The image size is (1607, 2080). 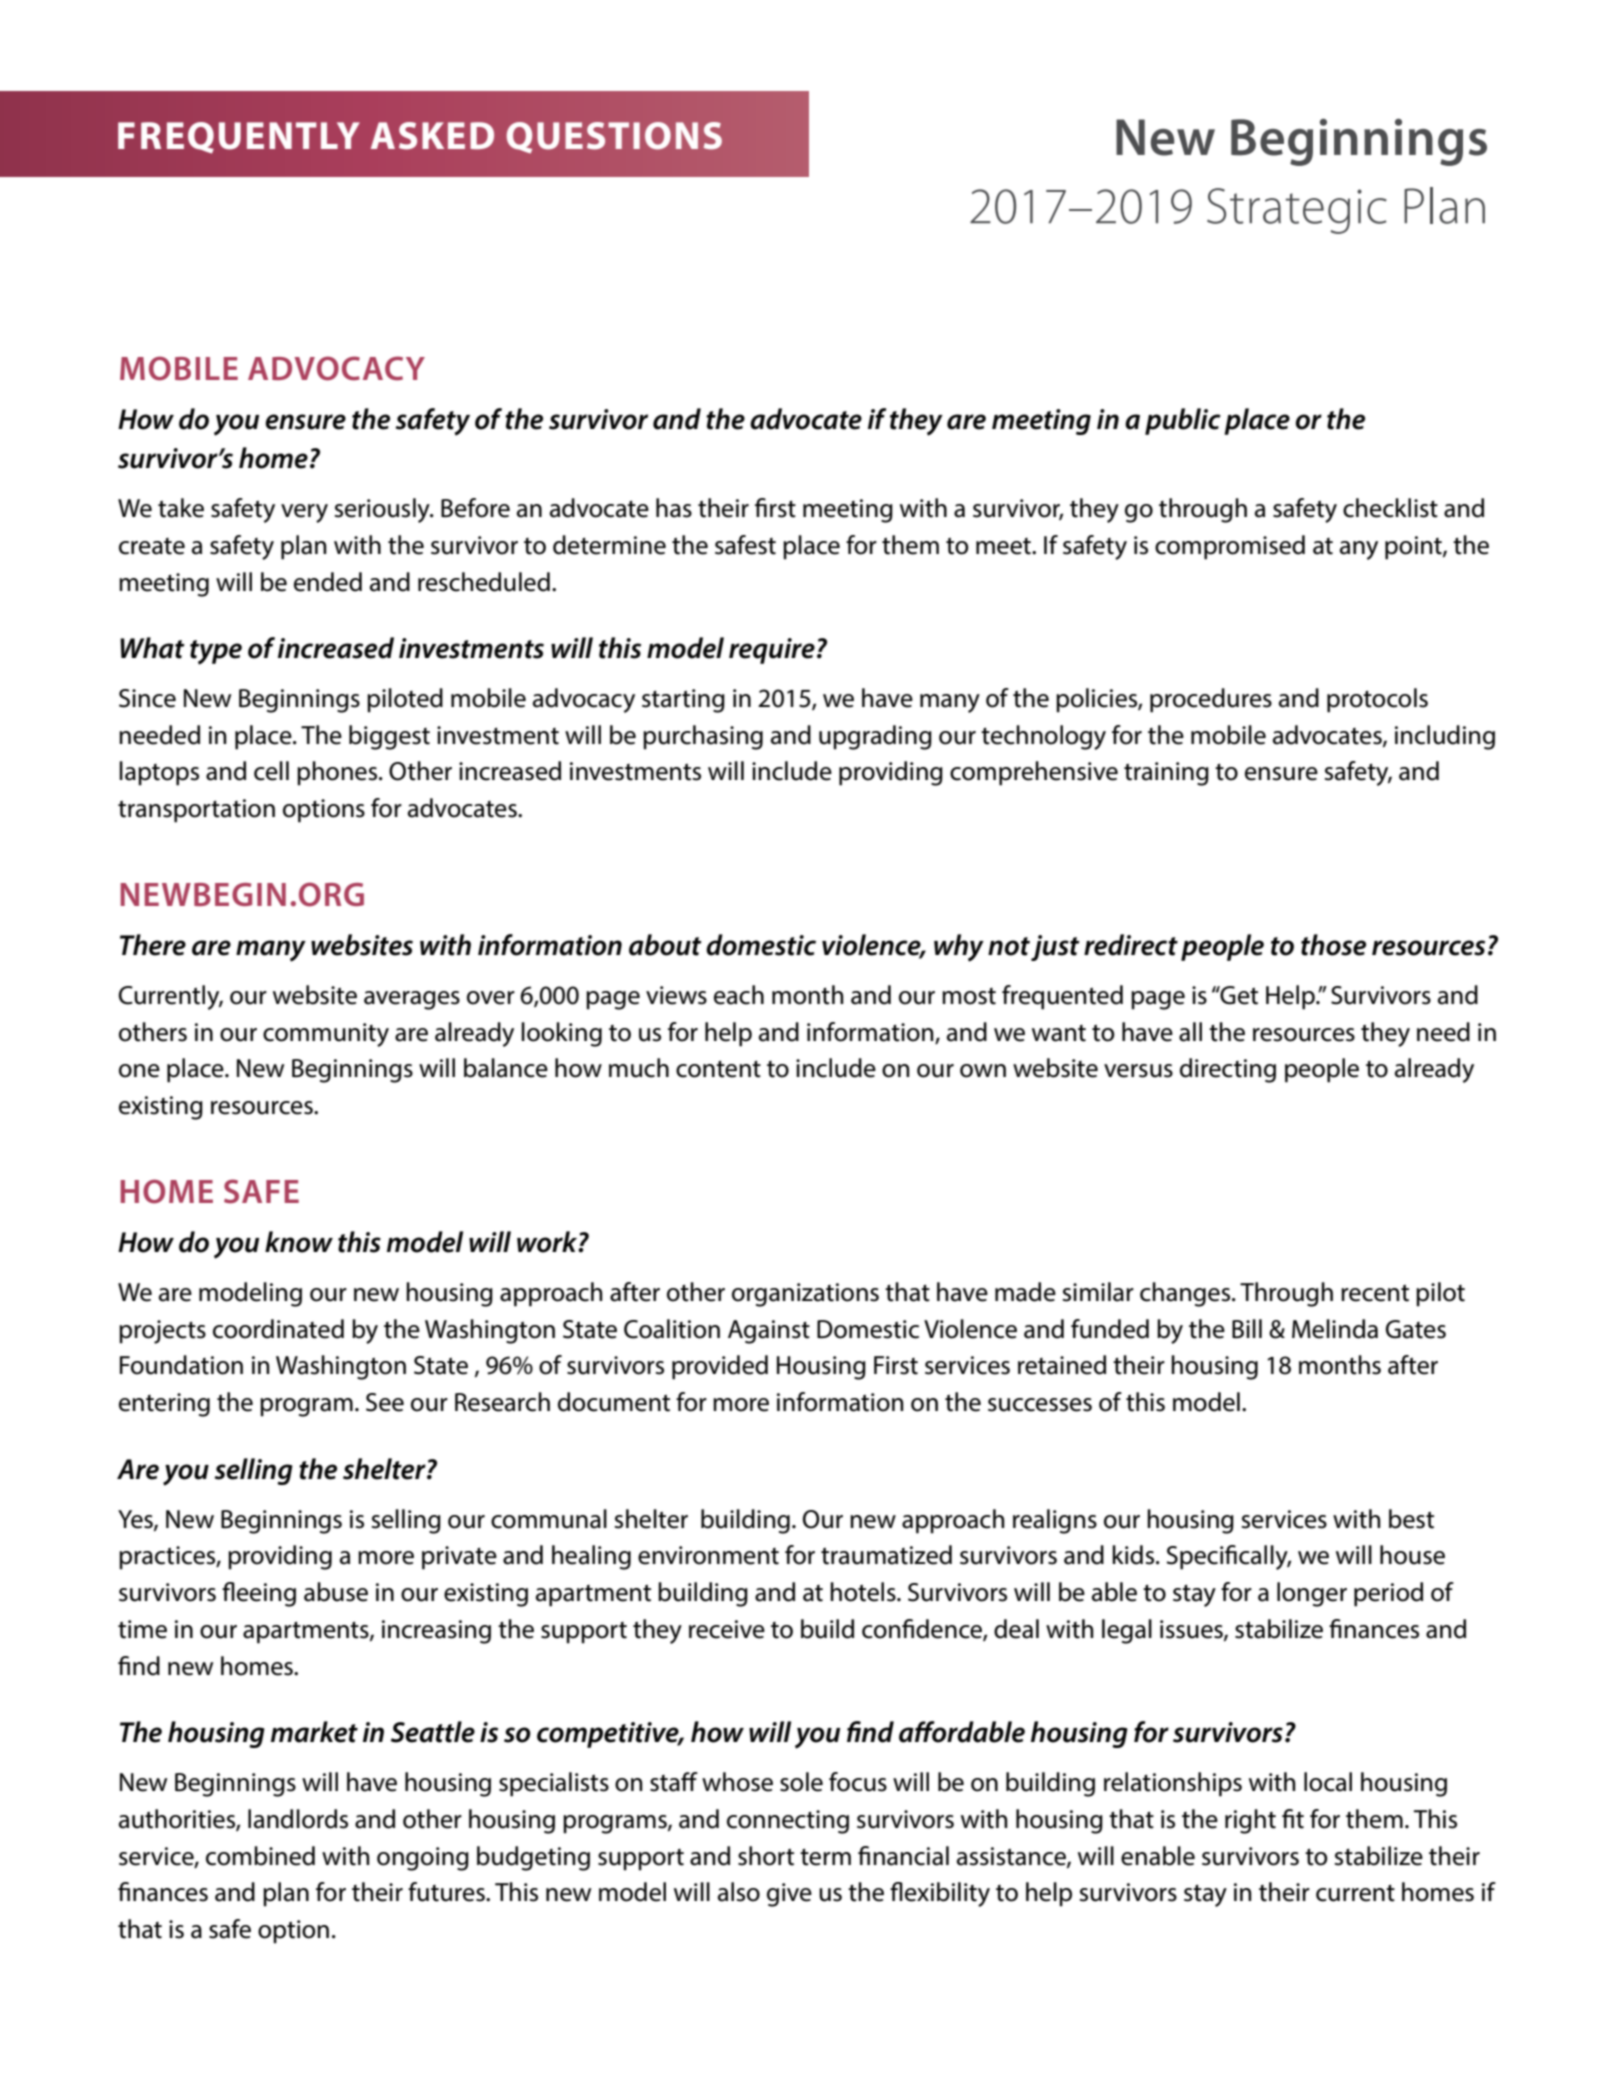 I want to click on Strategic, so click(x=1297, y=211).
